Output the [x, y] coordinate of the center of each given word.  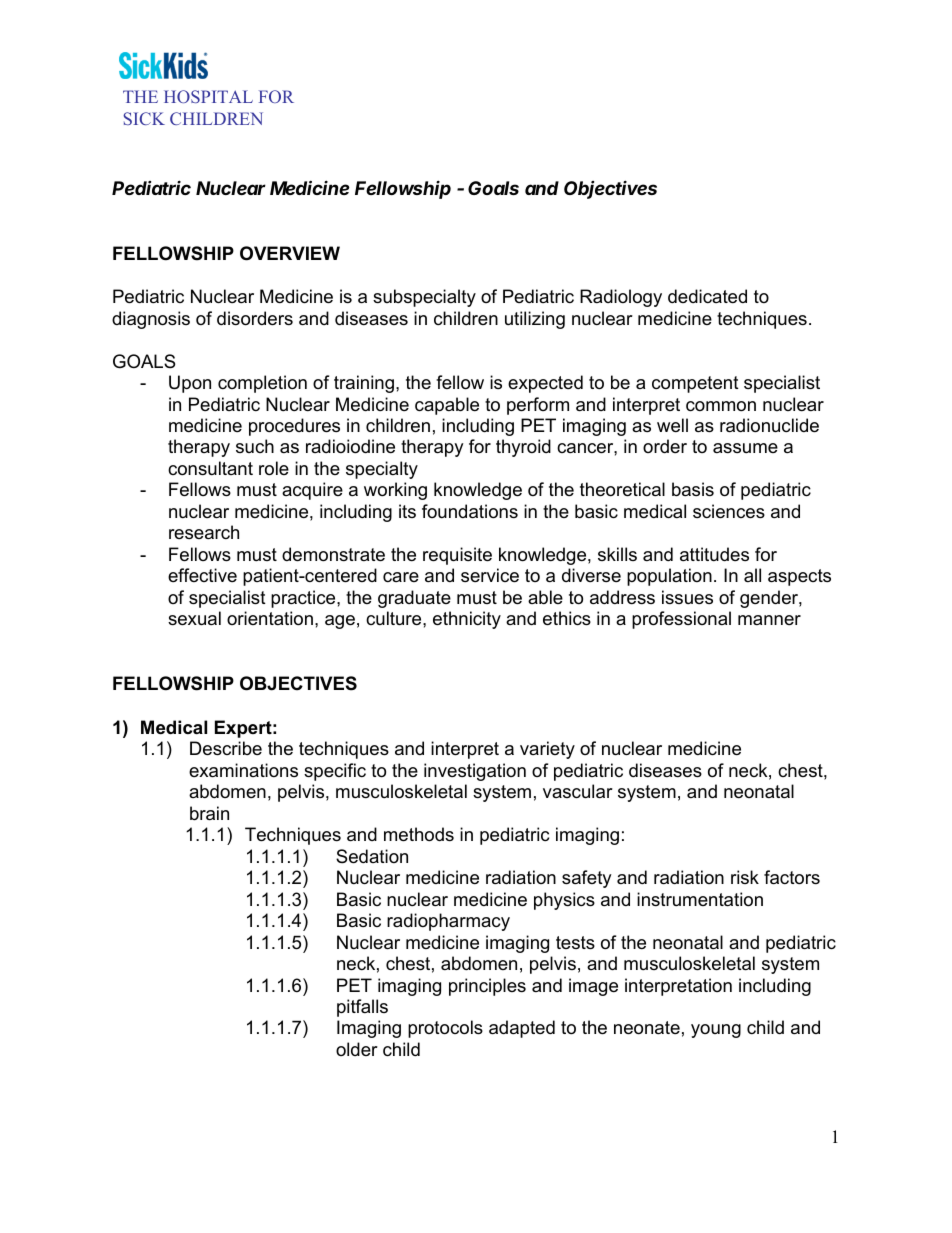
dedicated [707, 296]
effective [202, 575]
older [357, 1049]
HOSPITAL [208, 96]
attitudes [714, 554]
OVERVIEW [290, 253]
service [490, 575]
